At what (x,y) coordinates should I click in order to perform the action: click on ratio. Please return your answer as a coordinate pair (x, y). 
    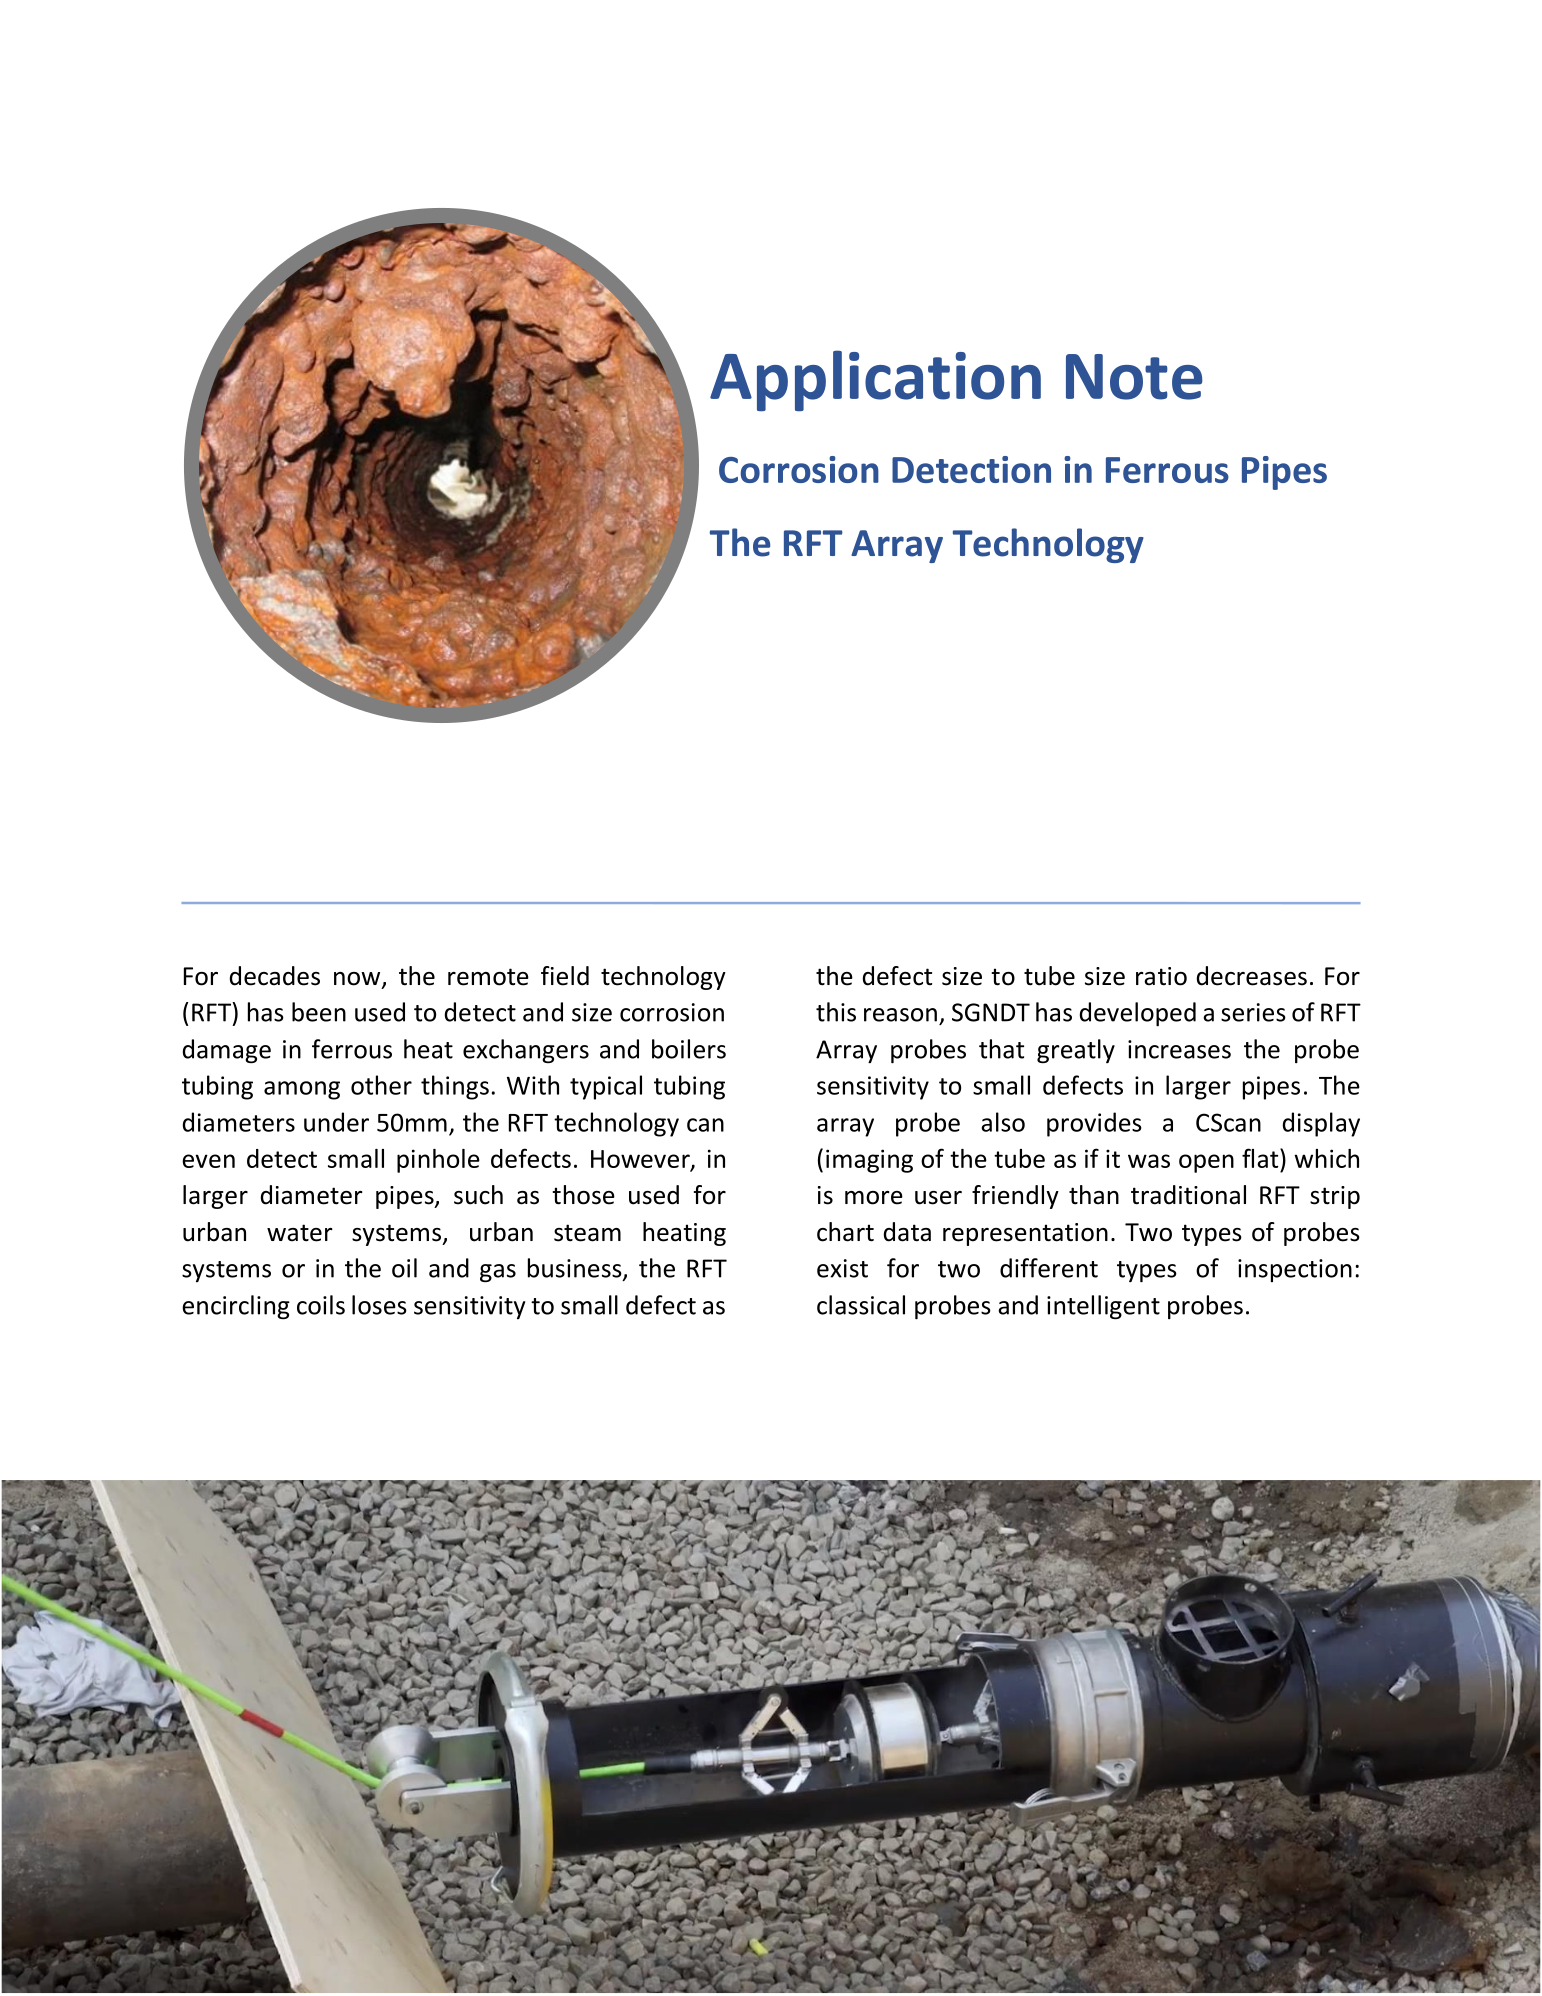
    Looking at the image, I should click on (1161, 976).
